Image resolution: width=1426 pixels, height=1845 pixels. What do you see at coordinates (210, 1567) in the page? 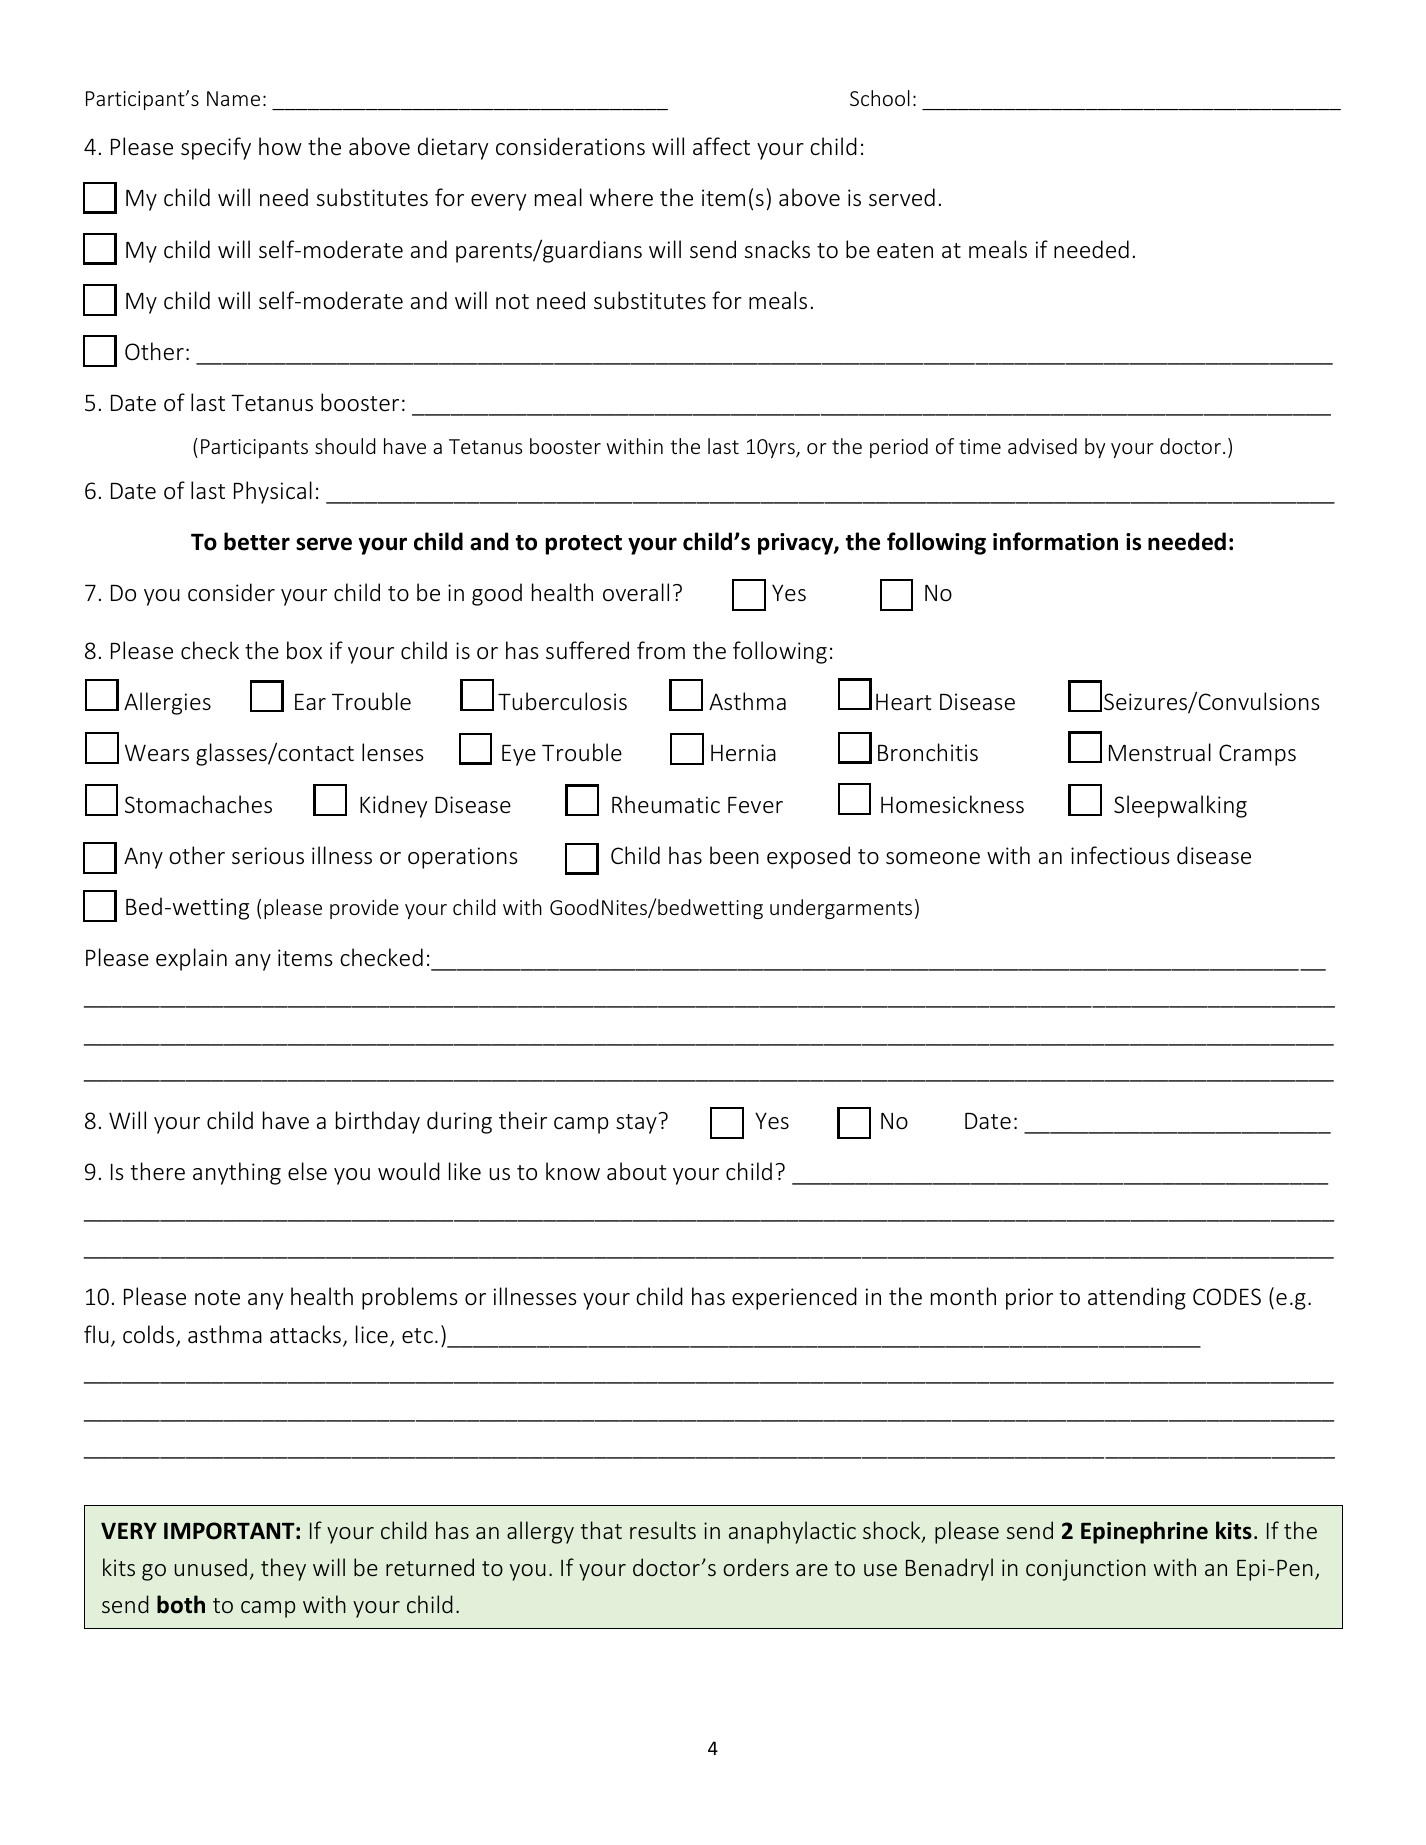
I see `unused` at bounding box center [210, 1567].
